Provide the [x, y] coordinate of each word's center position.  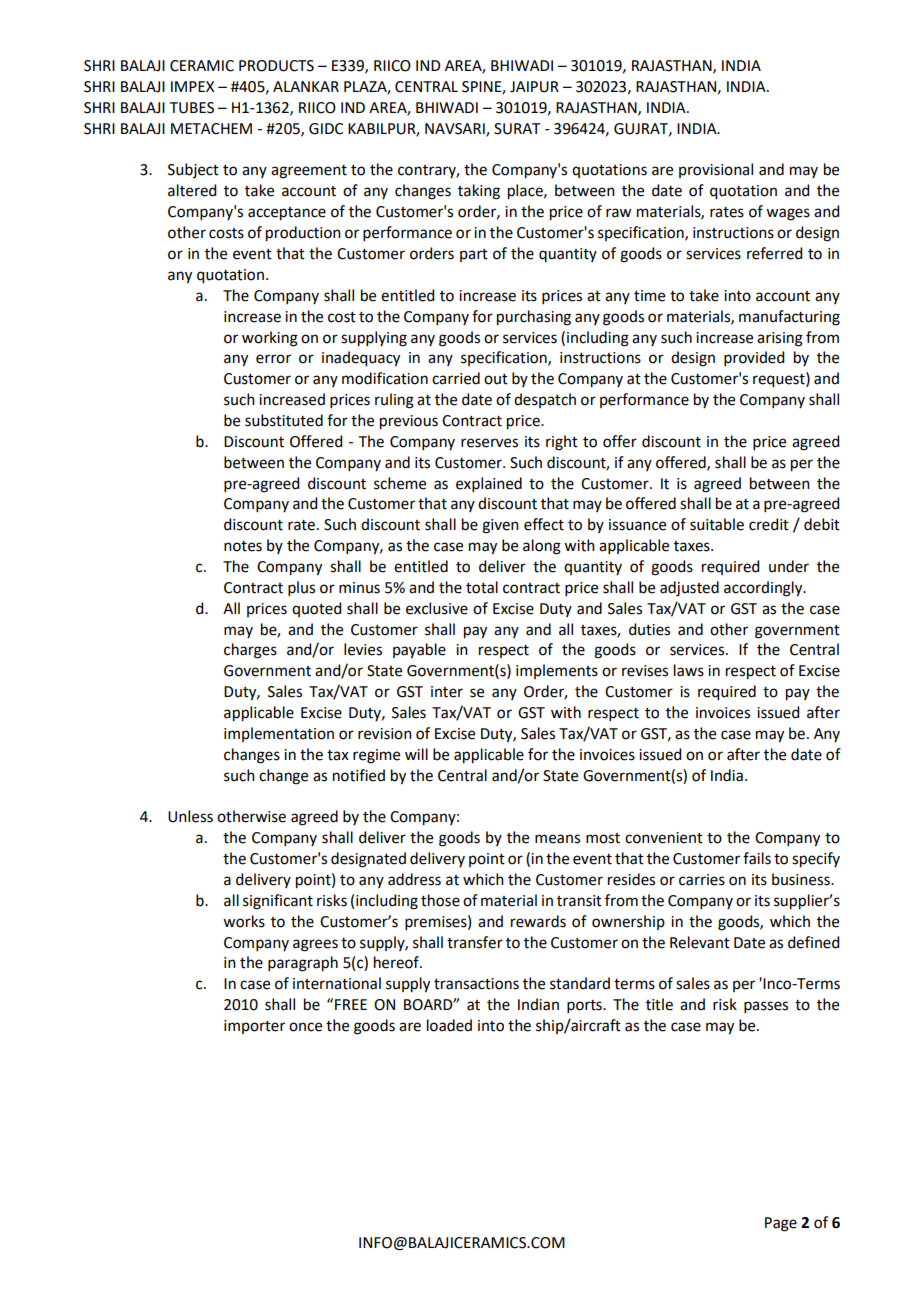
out [496, 379]
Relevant [700, 942]
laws [689, 670]
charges [250, 651]
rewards [538, 921]
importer [254, 1027]
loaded [449, 1025]
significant [278, 902]
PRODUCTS [276, 66]
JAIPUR [534, 87]
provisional [716, 170]
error [273, 359]
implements [557, 671]
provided [754, 358]
